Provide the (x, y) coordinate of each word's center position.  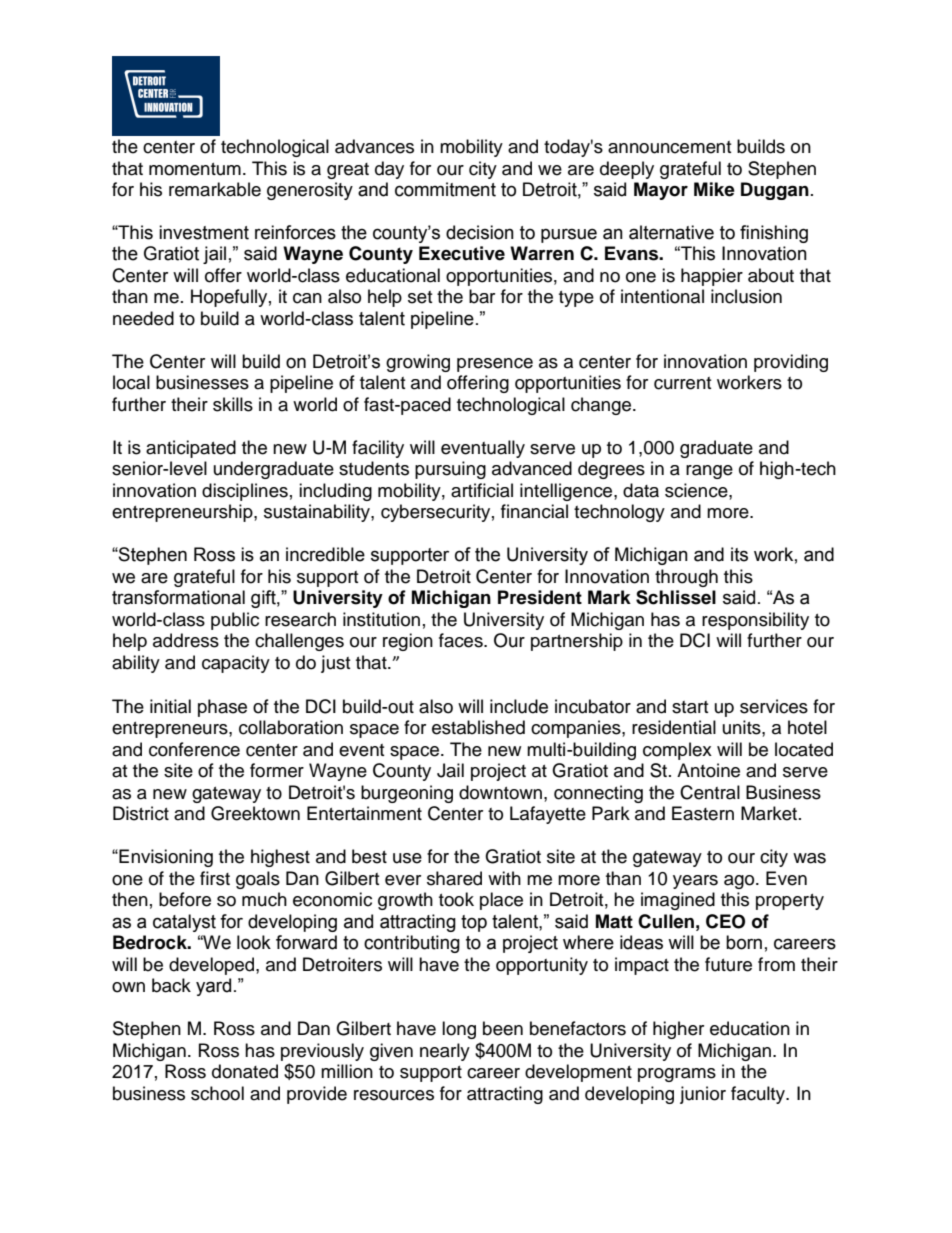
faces (462, 640)
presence (495, 365)
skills (233, 404)
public (235, 621)
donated (245, 1071)
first (215, 878)
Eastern (703, 813)
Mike (714, 189)
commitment (445, 189)
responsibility (755, 621)
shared (454, 878)
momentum (195, 169)
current (682, 383)
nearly (445, 1052)
